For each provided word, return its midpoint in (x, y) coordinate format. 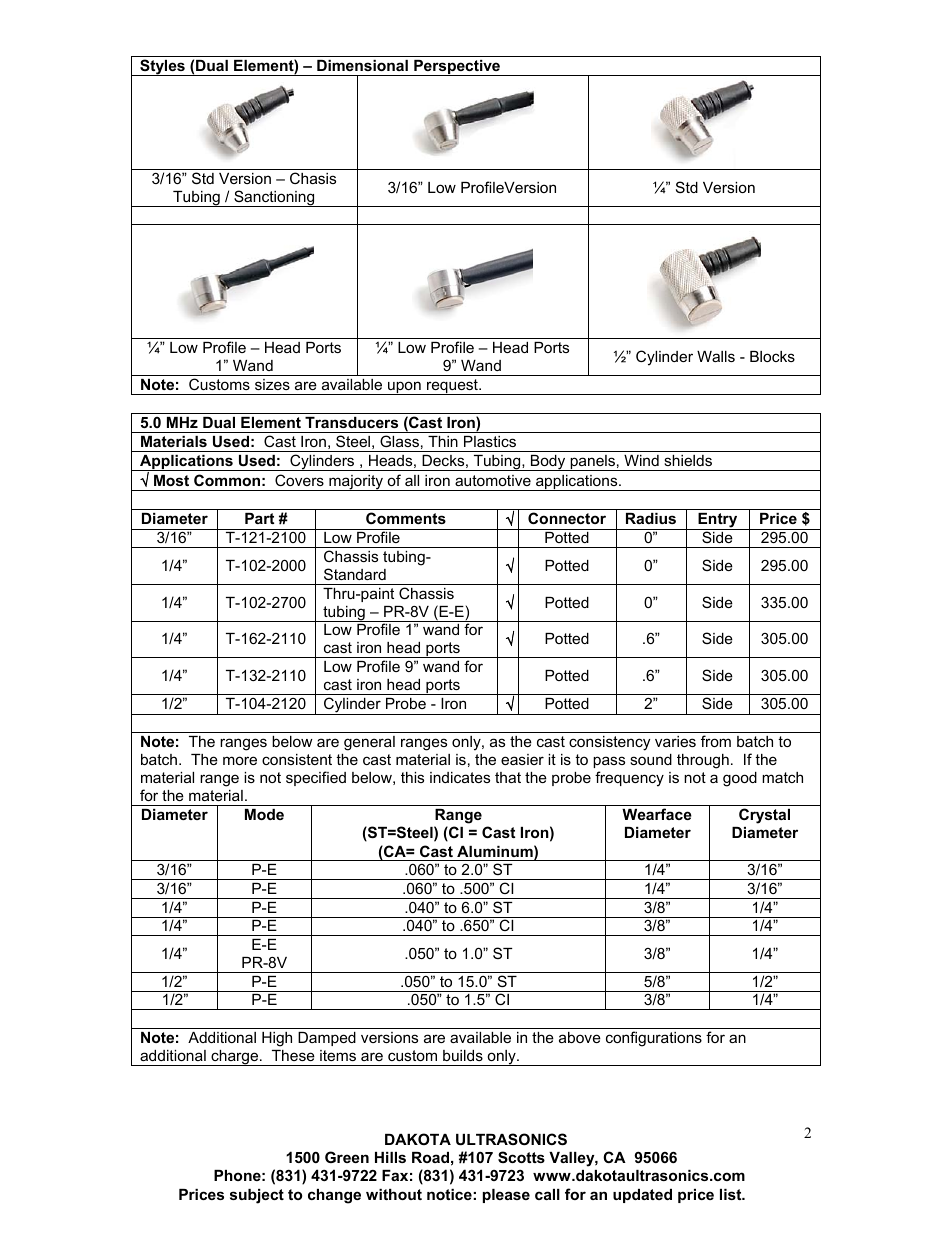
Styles (162, 67)
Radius (651, 518)
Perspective (457, 68)
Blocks (772, 356)
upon (404, 388)
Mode (264, 814)
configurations (654, 1039)
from (716, 741)
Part (259, 518)
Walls (716, 356)
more (240, 760)
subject (257, 1196)
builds (463, 1055)
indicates (460, 777)
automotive (493, 480)
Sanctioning (274, 198)
